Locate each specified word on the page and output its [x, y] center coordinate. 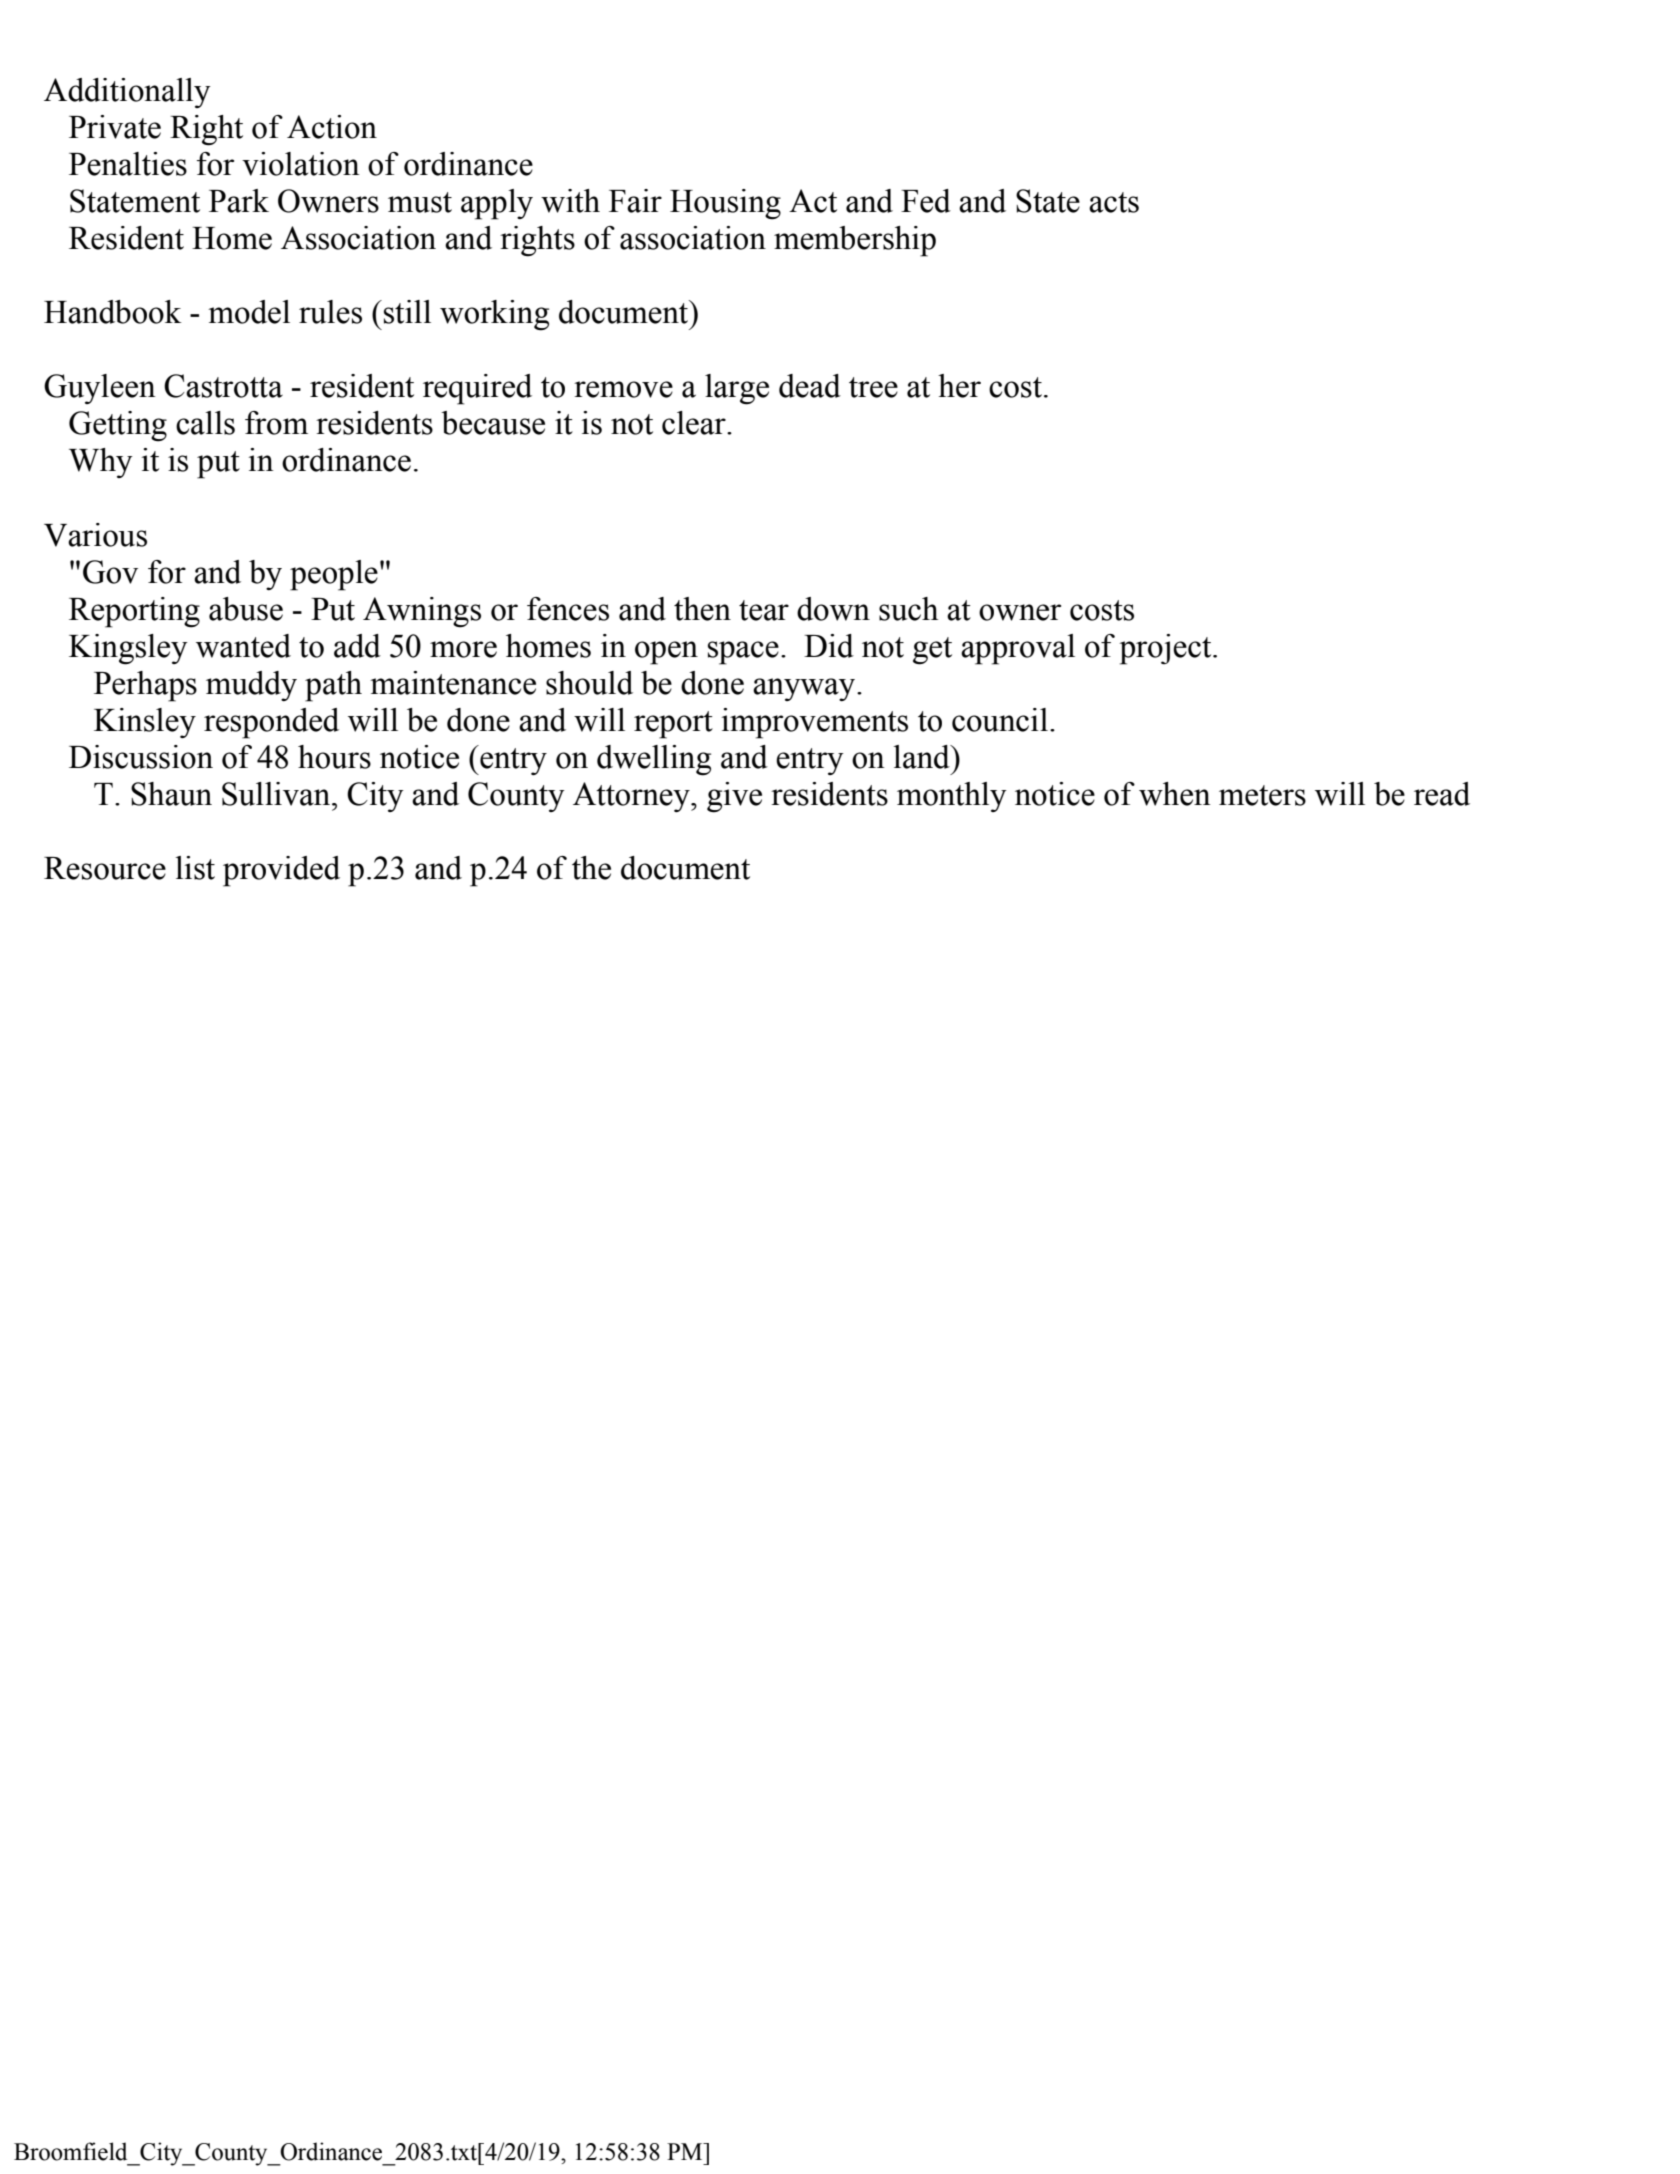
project [1166, 649]
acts [1114, 202]
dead [810, 386]
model [249, 312]
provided [281, 871]
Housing [725, 204]
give [734, 797]
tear [764, 610]
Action [332, 127]
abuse [246, 609]
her [959, 386]
